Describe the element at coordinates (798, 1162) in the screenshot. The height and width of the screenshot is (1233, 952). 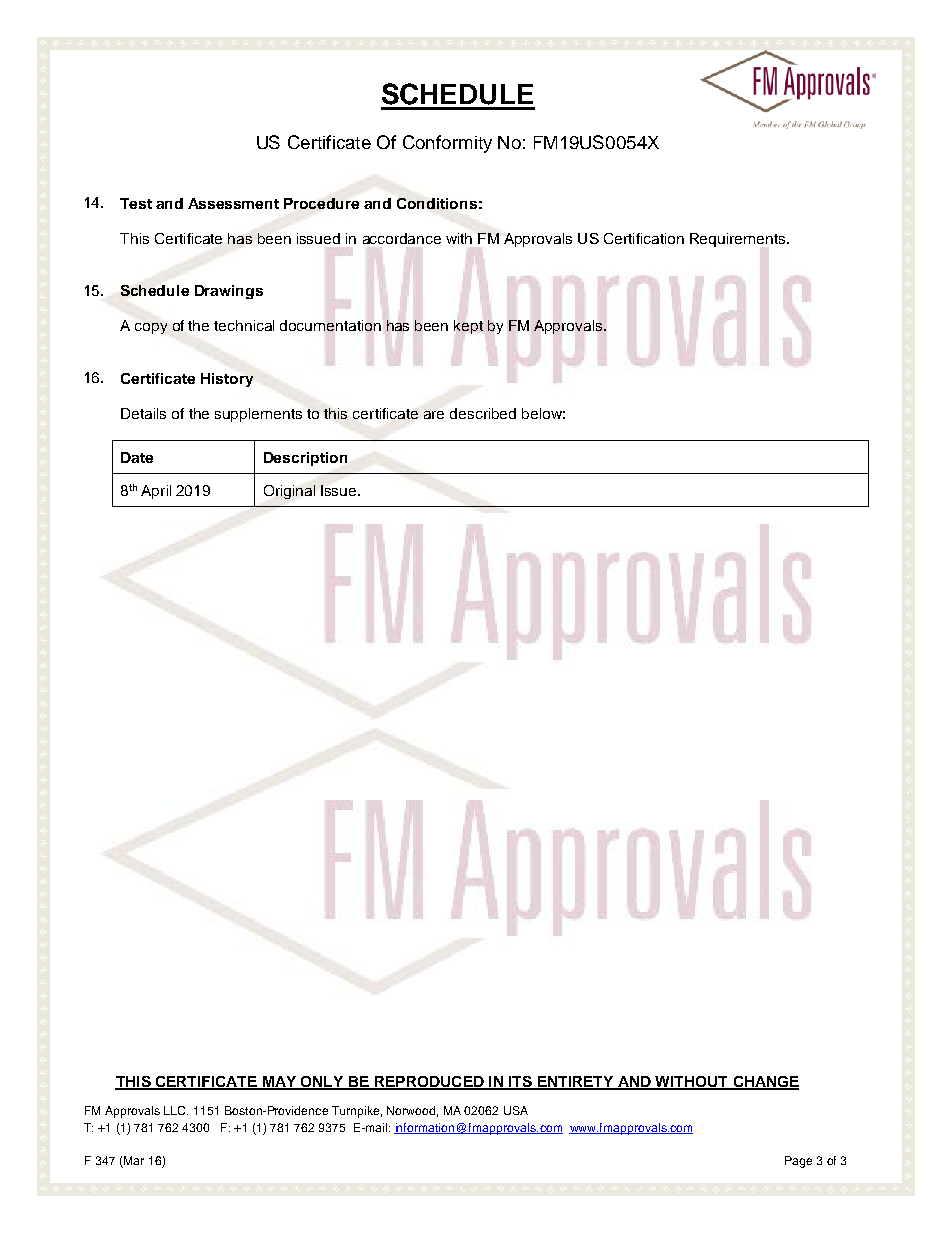
I see `Page` at that location.
